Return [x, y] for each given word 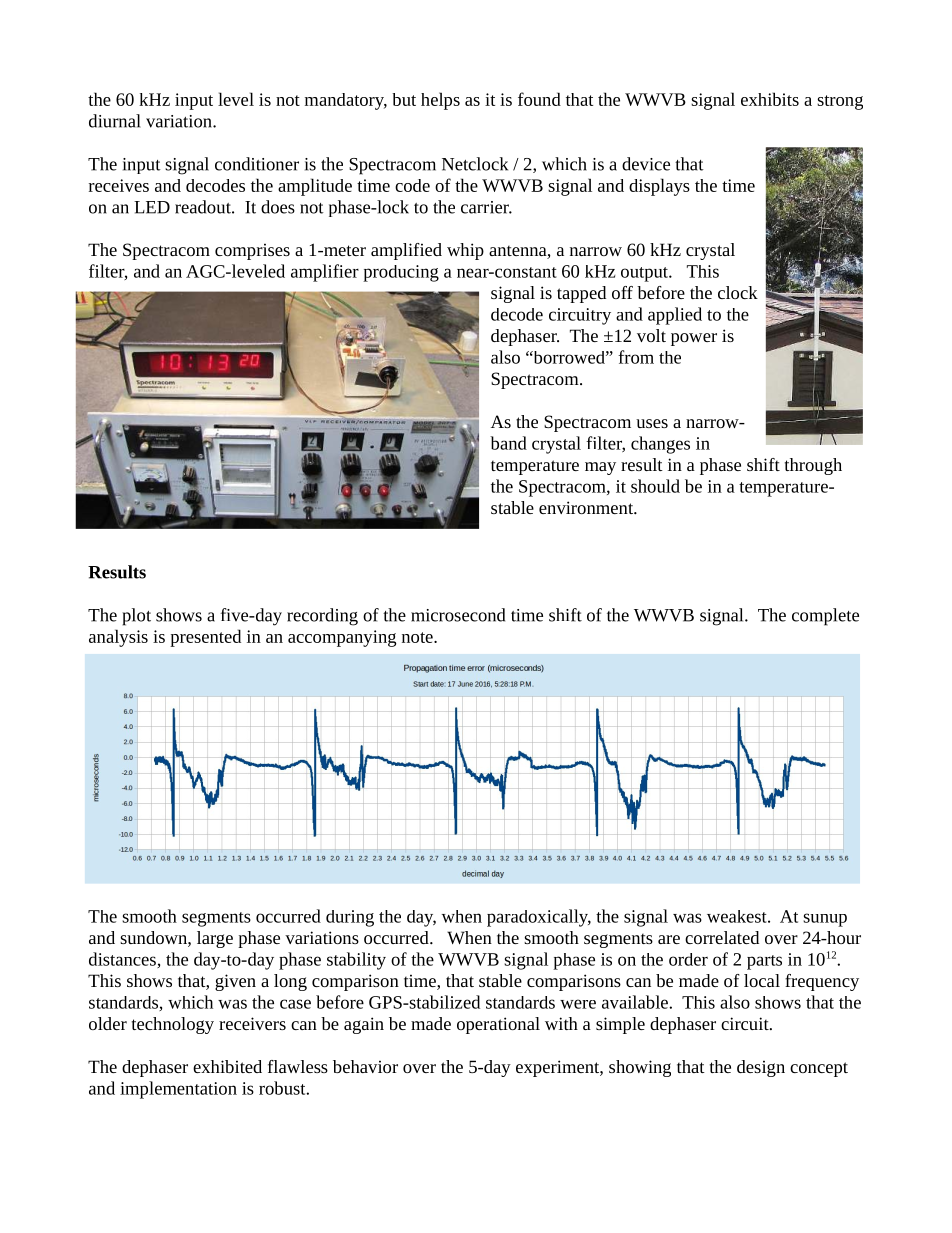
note [418, 637]
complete [825, 617]
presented [205, 638]
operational [498, 1025]
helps [440, 101]
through [813, 466]
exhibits [770, 99]
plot [136, 617]
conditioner [257, 164]
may [600, 468]
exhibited [227, 1066]
